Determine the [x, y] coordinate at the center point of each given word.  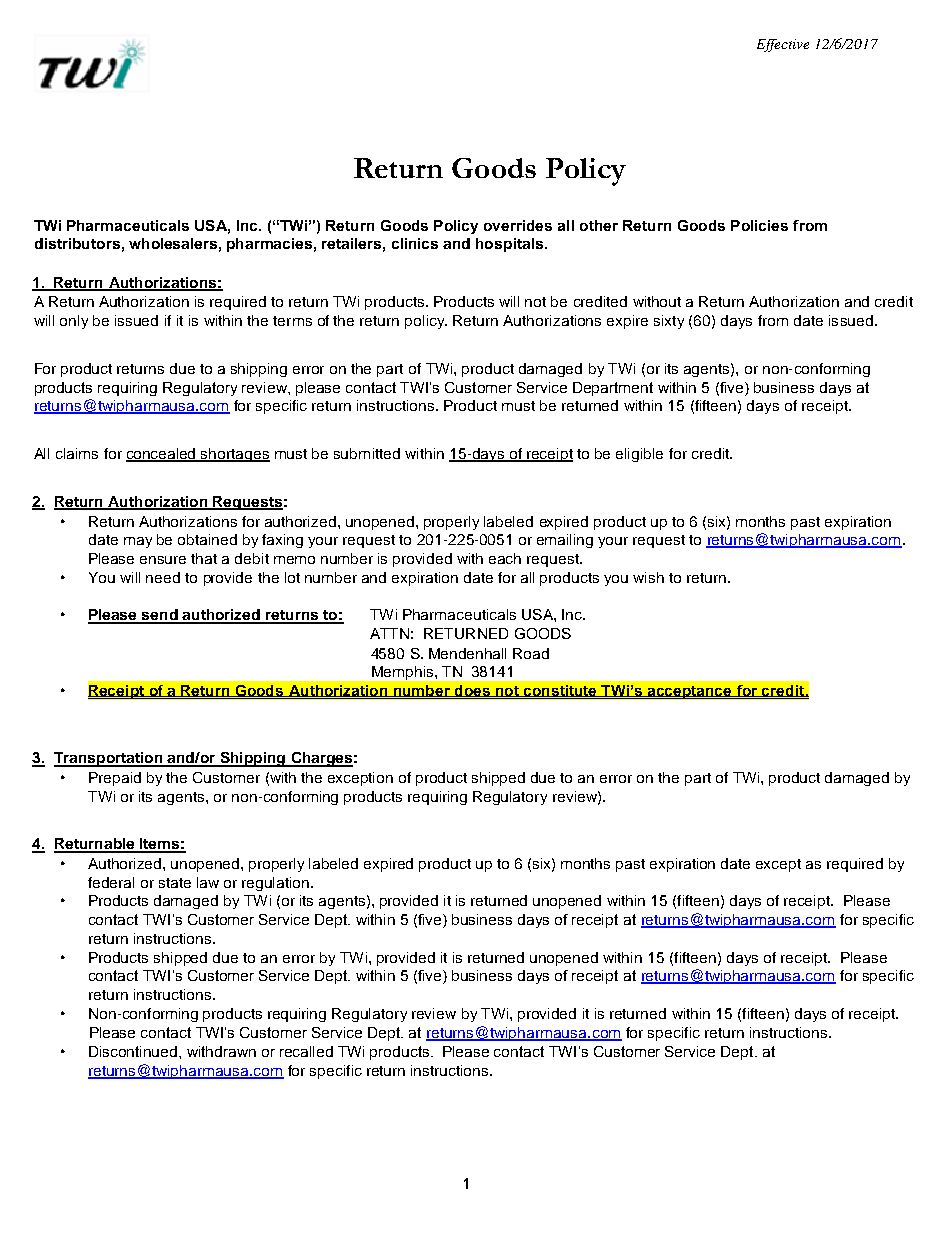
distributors [77, 243]
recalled [306, 1051]
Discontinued [134, 1051]
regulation [277, 884]
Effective [783, 45]
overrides [518, 225]
